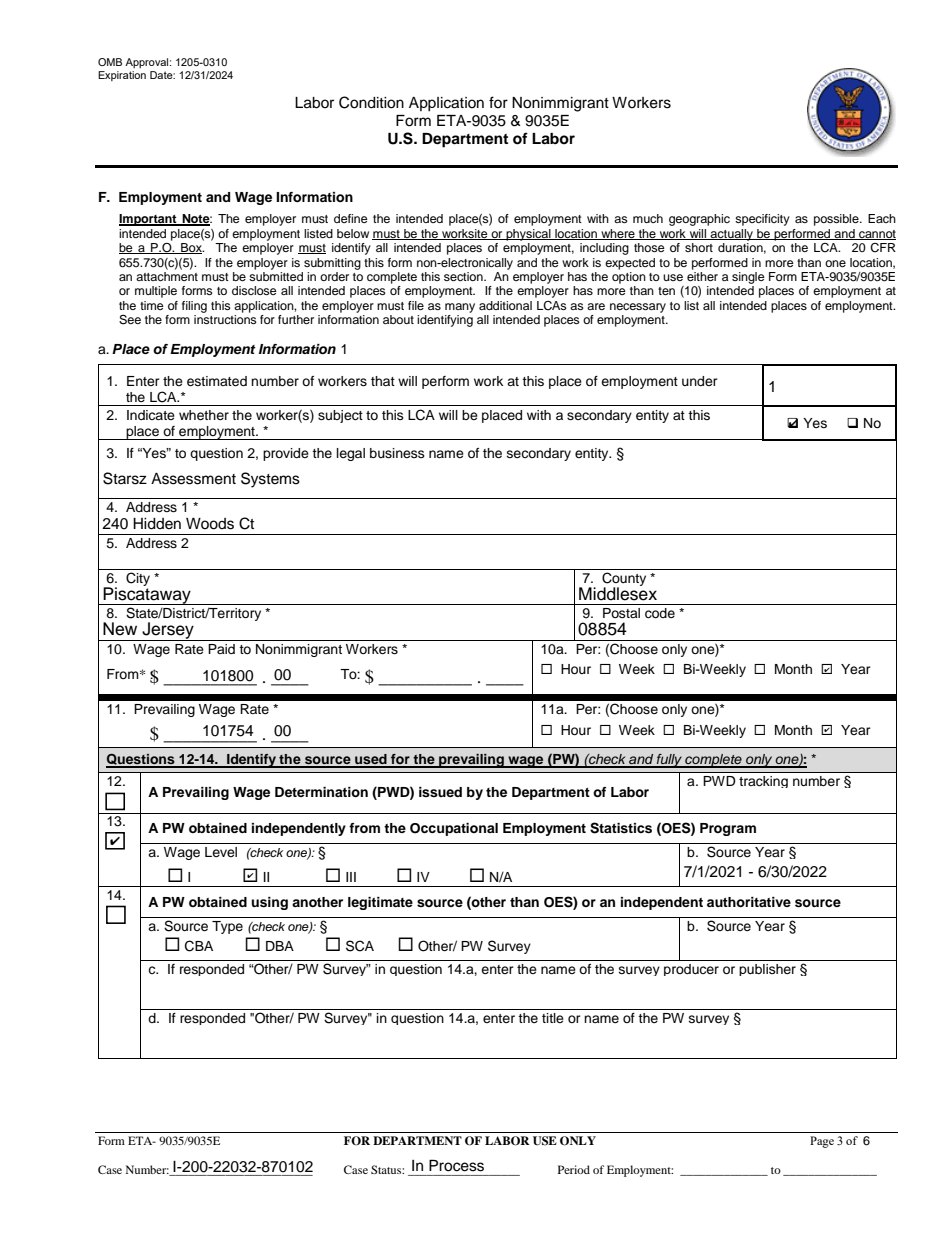 The image size is (952, 1233). Describe the element at coordinates (397, 453) in the screenshot. I see `business` at that location.
